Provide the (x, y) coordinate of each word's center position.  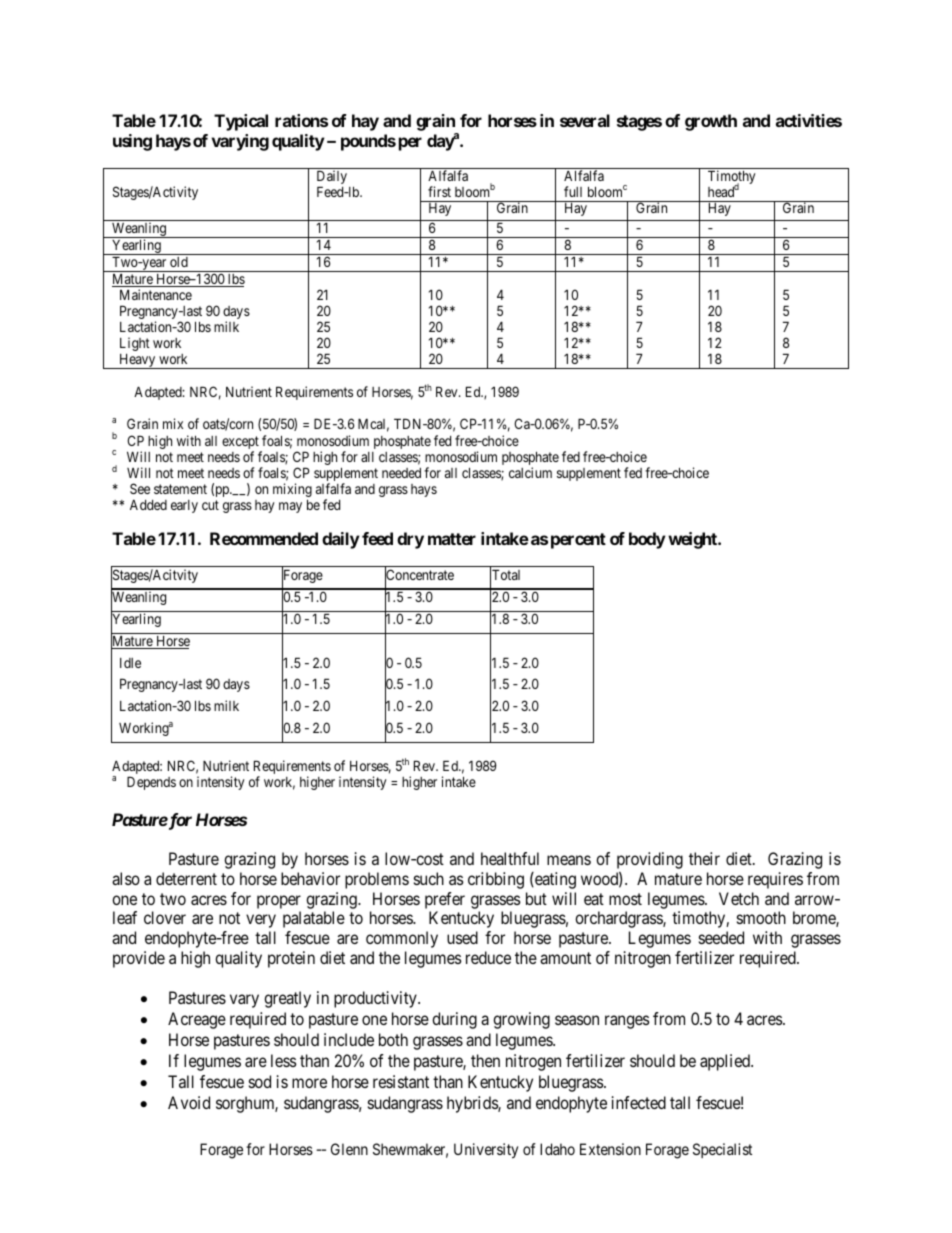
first (439, 191)
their (704, 858)
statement (180, 489)
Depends (151, 783)
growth (711, 122)
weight (693, 540)
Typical (241, 122)
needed (401, 473)
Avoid (189, 1102)
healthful (510, 858)
